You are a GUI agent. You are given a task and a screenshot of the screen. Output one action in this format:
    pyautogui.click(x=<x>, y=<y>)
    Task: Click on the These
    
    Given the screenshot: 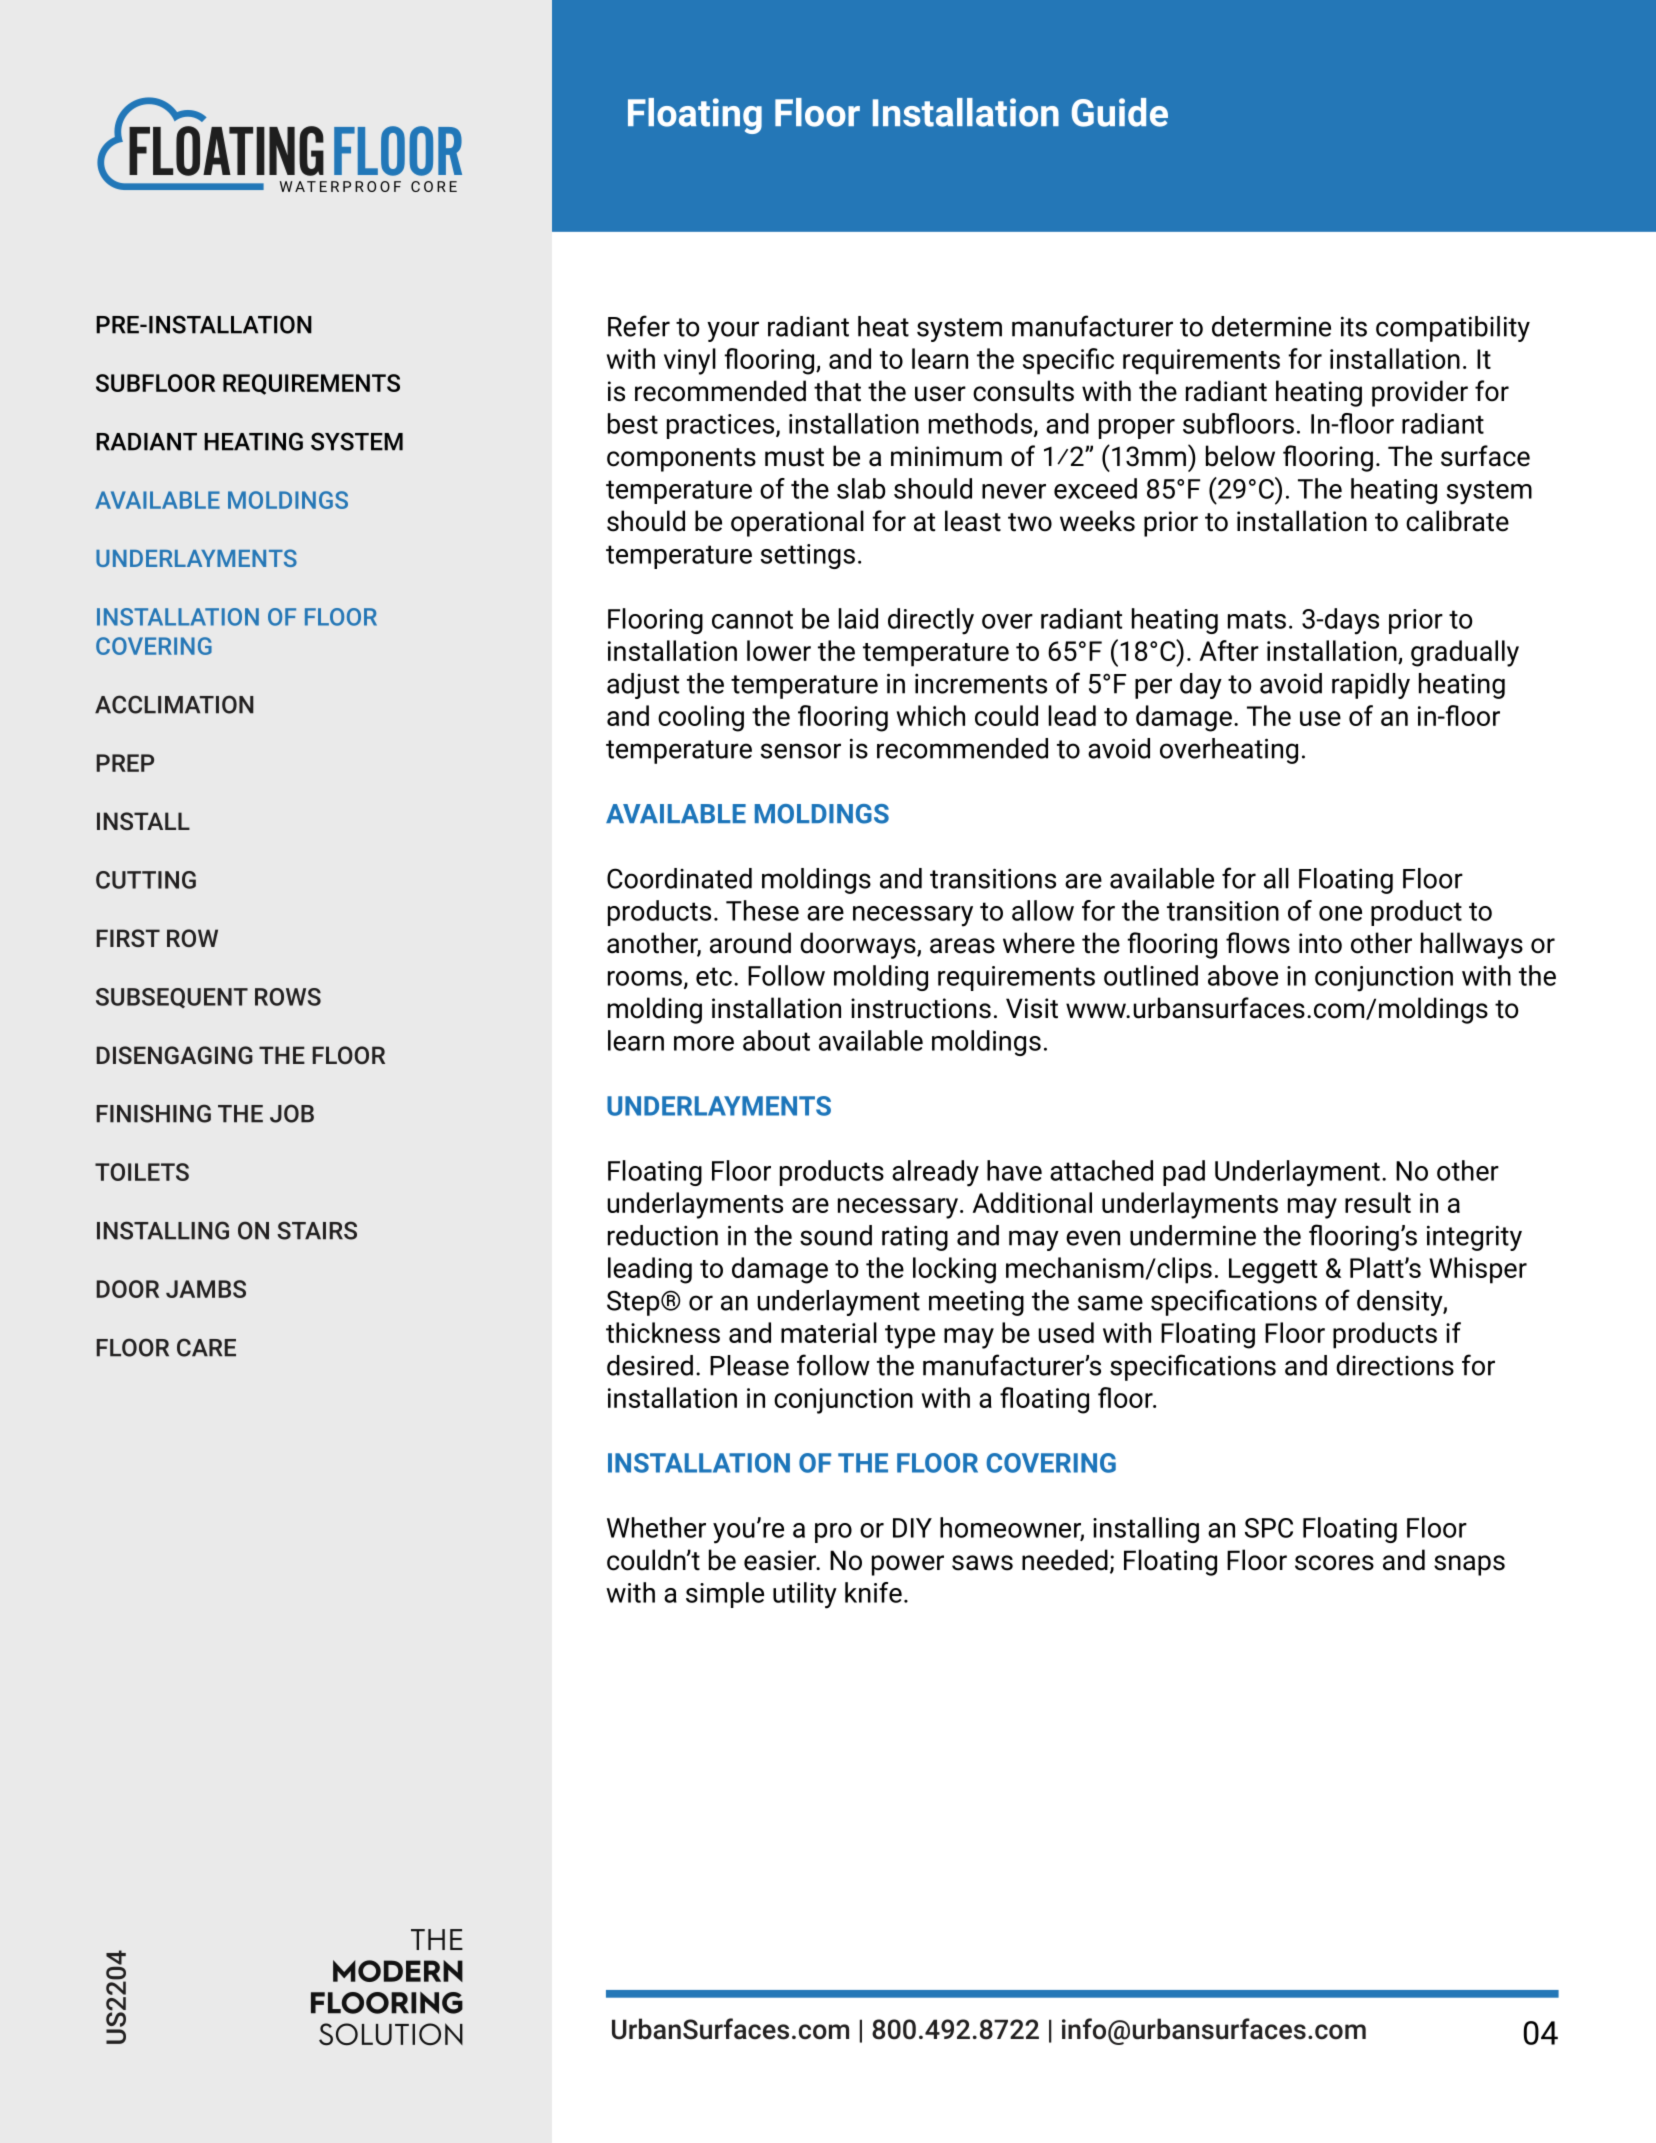 What is the action you would take?
    pyautogui.click(x=762, y=910)
